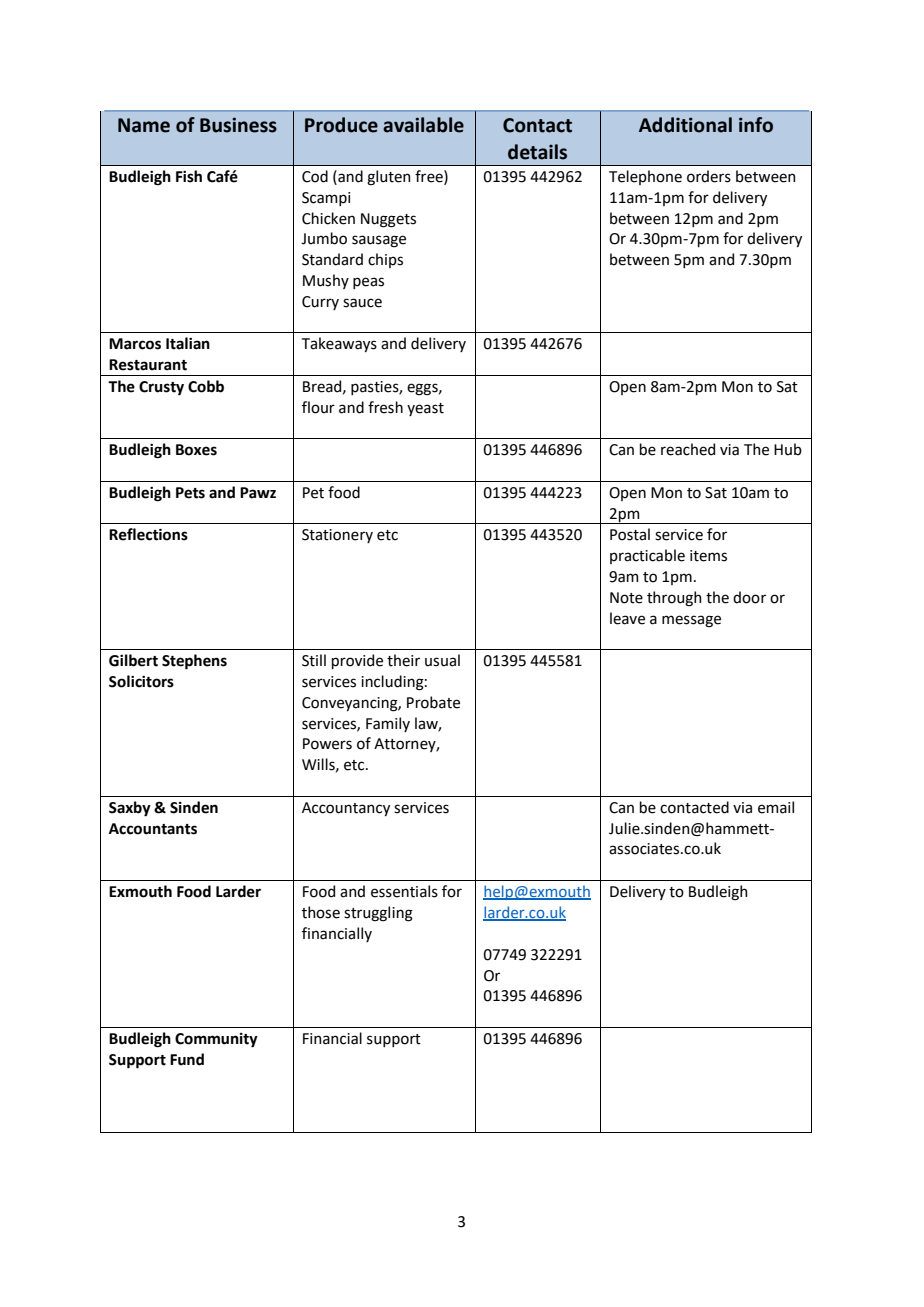 This screenshot has height=1307, width=924. I want to click on orders, so click(709, 176).
